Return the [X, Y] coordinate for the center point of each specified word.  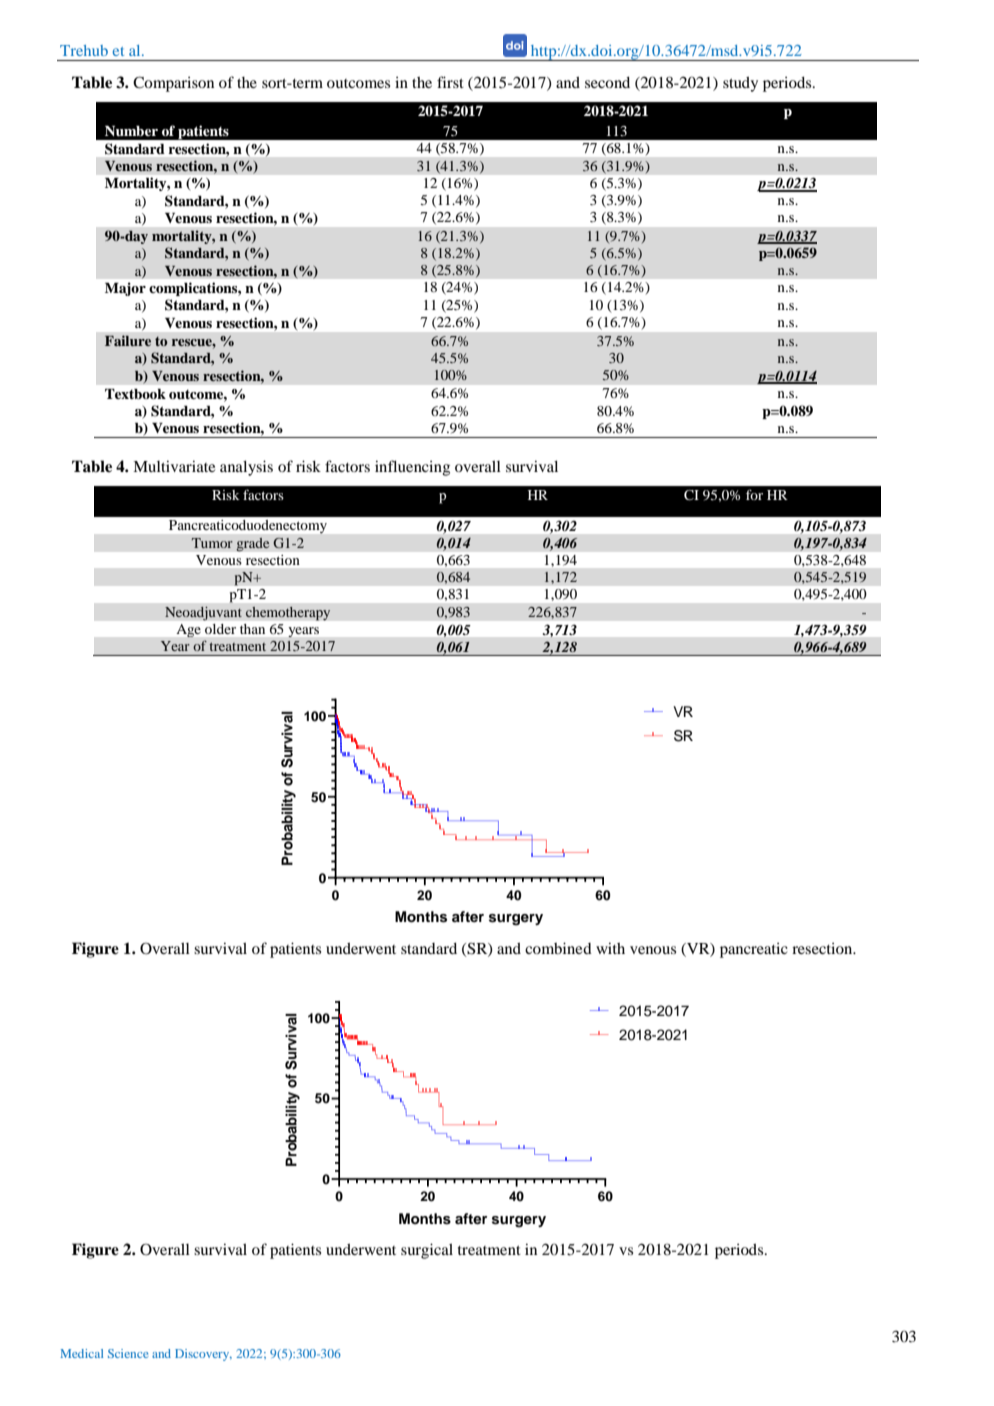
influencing [412, 468]
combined [558, 948]
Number [131, 131]
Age [189, 630]
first [450, 82]
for [754, 494]
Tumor [212, 543]
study [740, 84]
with [610, 948]
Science [128, 1353]
